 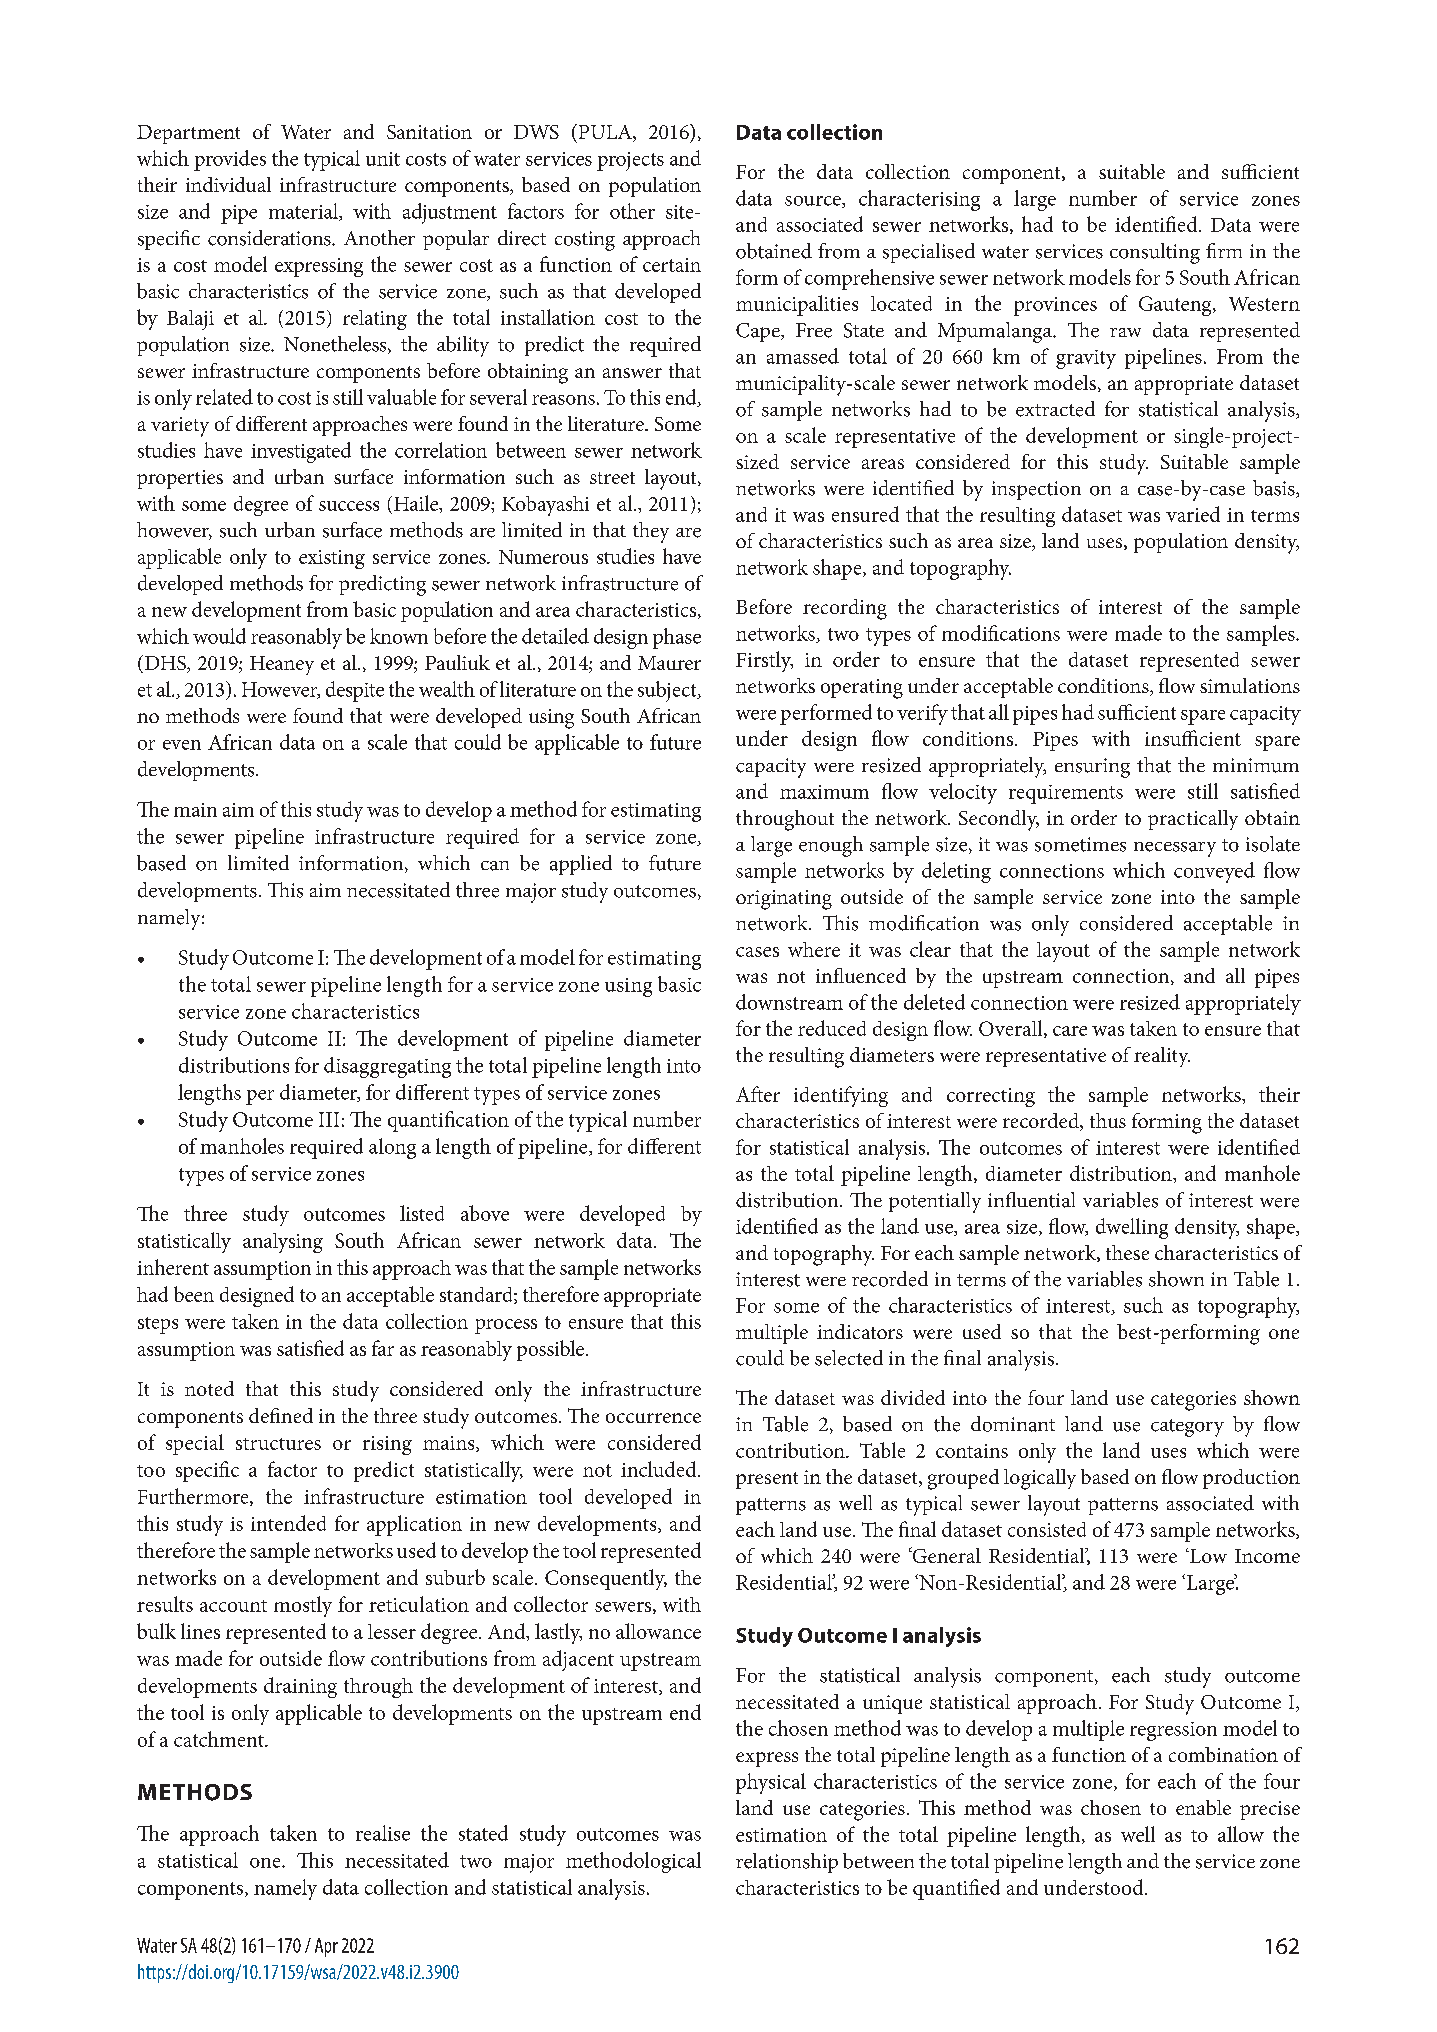 I want to click on material, so click(x=305, y=212).
